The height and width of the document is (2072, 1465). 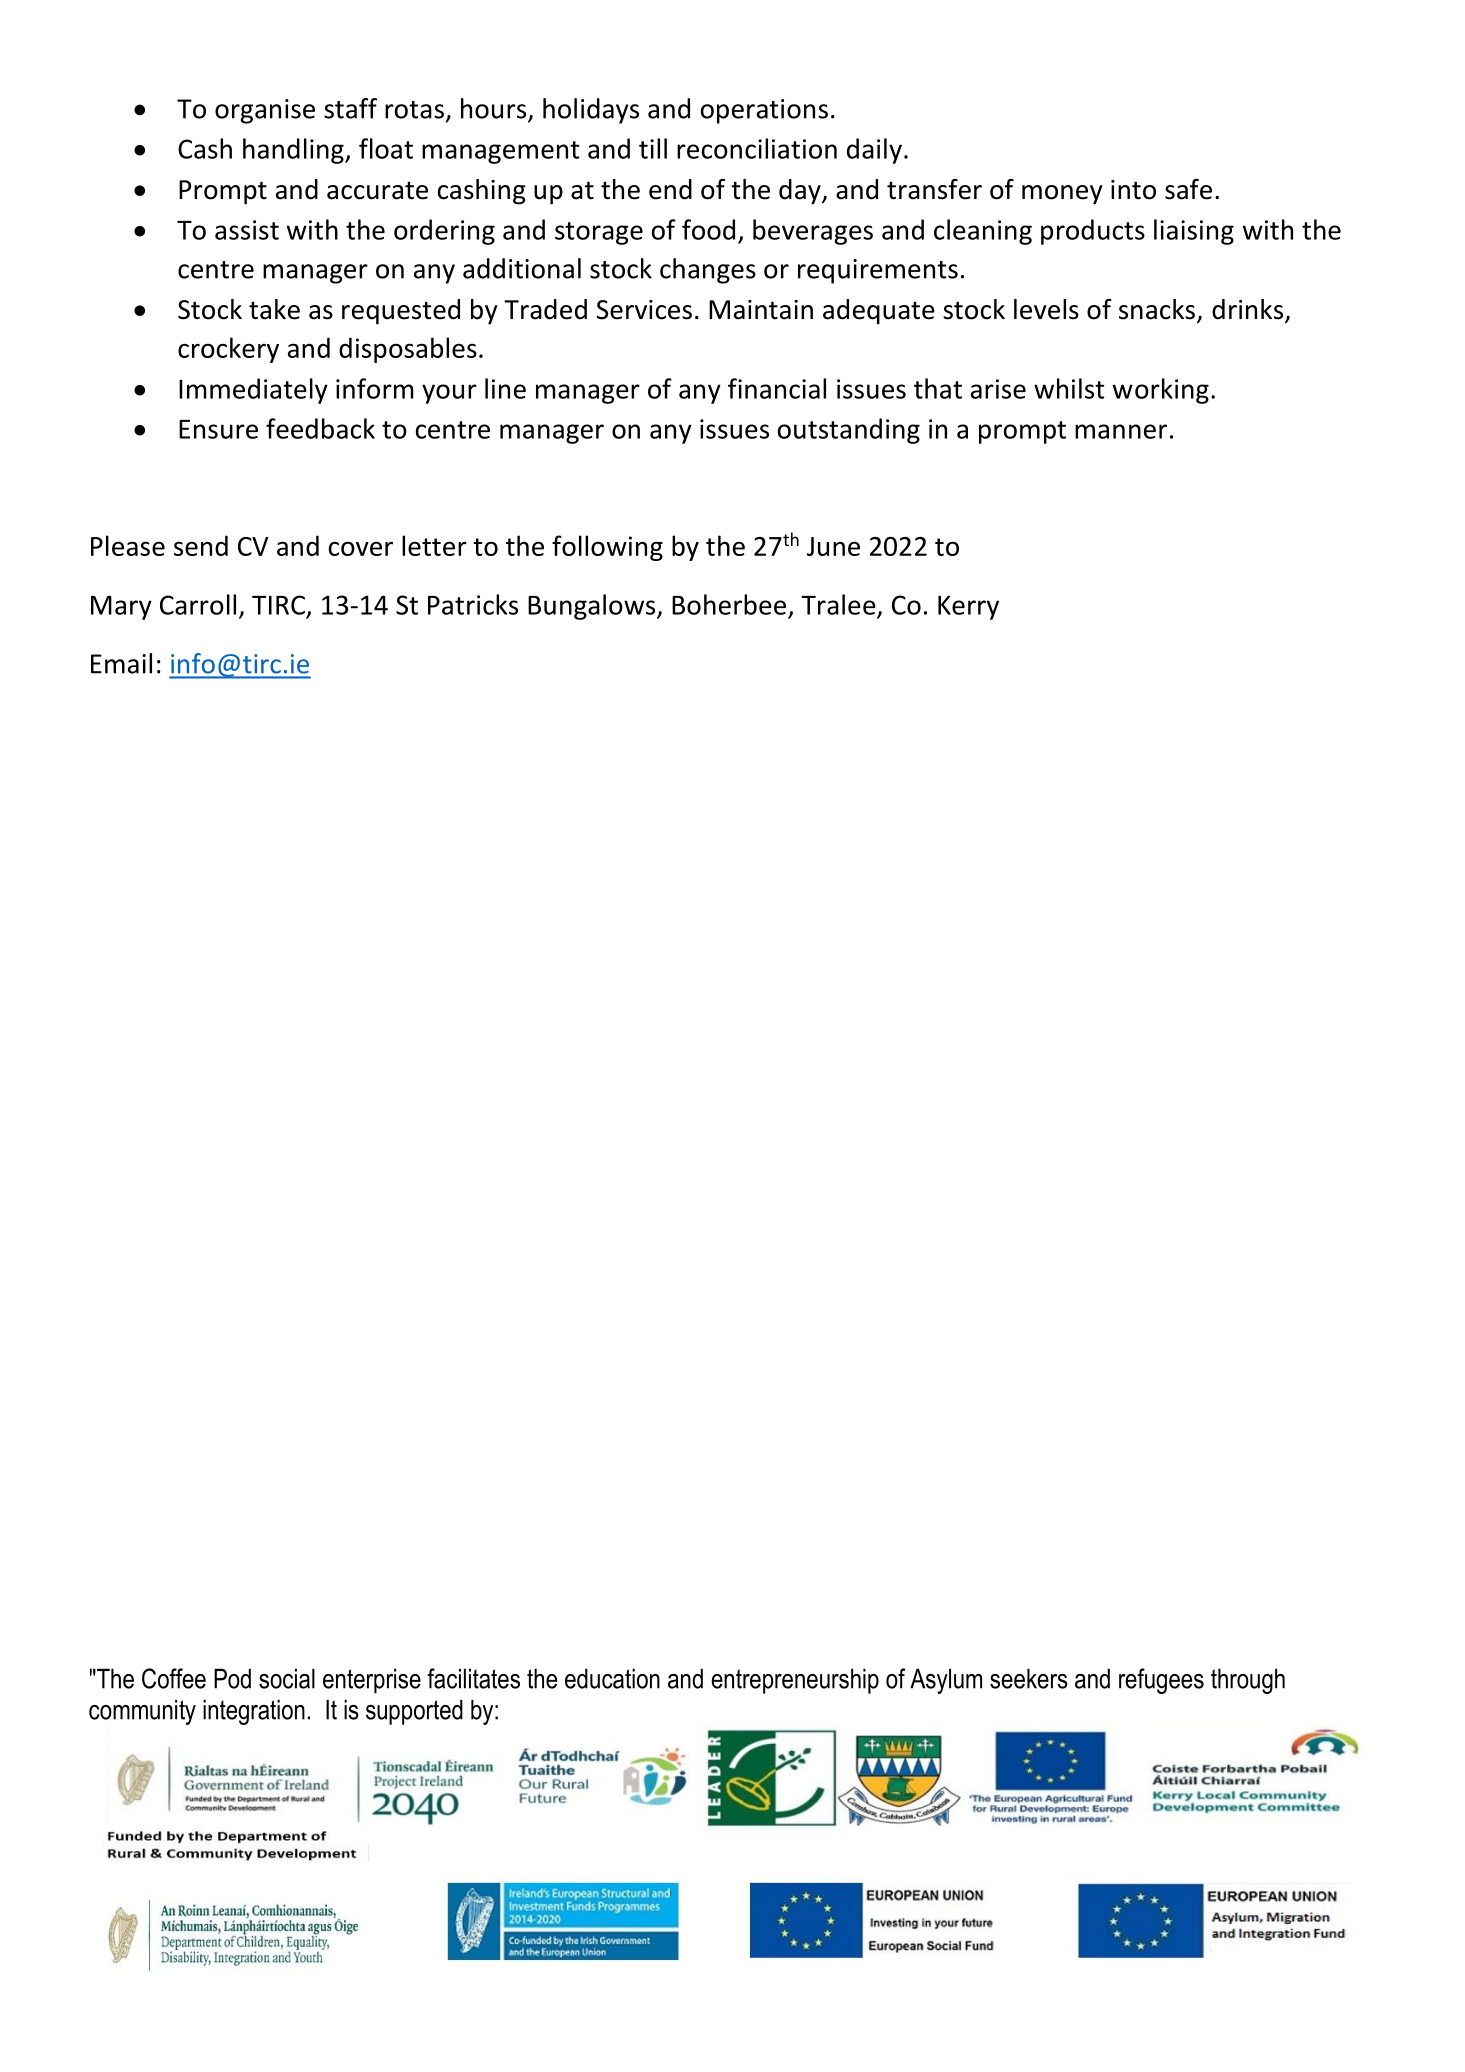 I want to click on education, so click(x=612, y=1678).
